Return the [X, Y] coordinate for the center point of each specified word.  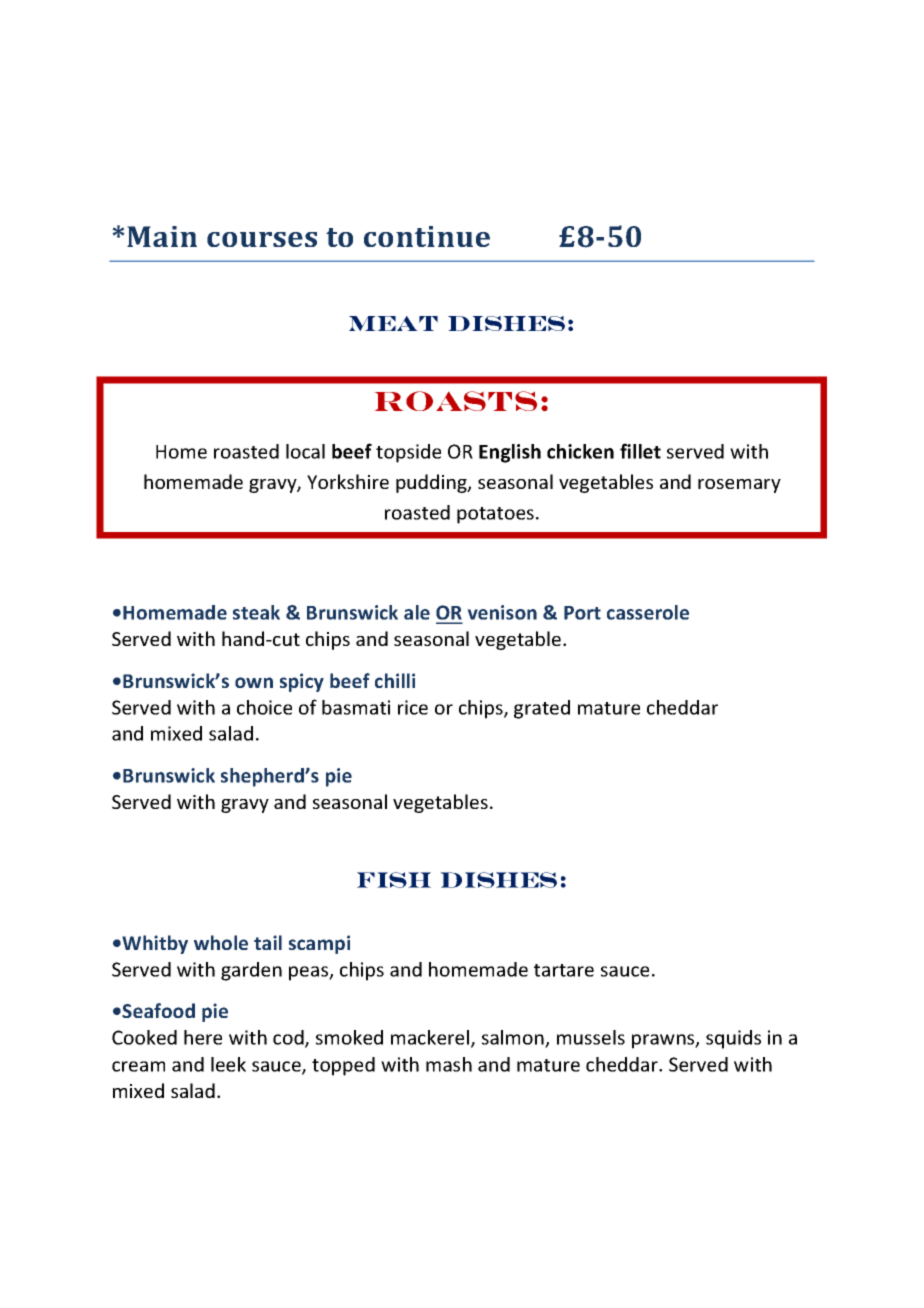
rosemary [739, 486]
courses [262, 239]
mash [449, 1064]
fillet [640, 451]
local [305, 451]
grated [542, 709]
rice [413, 707]
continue [427, 236]
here [203, 1037]
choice [264, 707]
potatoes [495, 515]
